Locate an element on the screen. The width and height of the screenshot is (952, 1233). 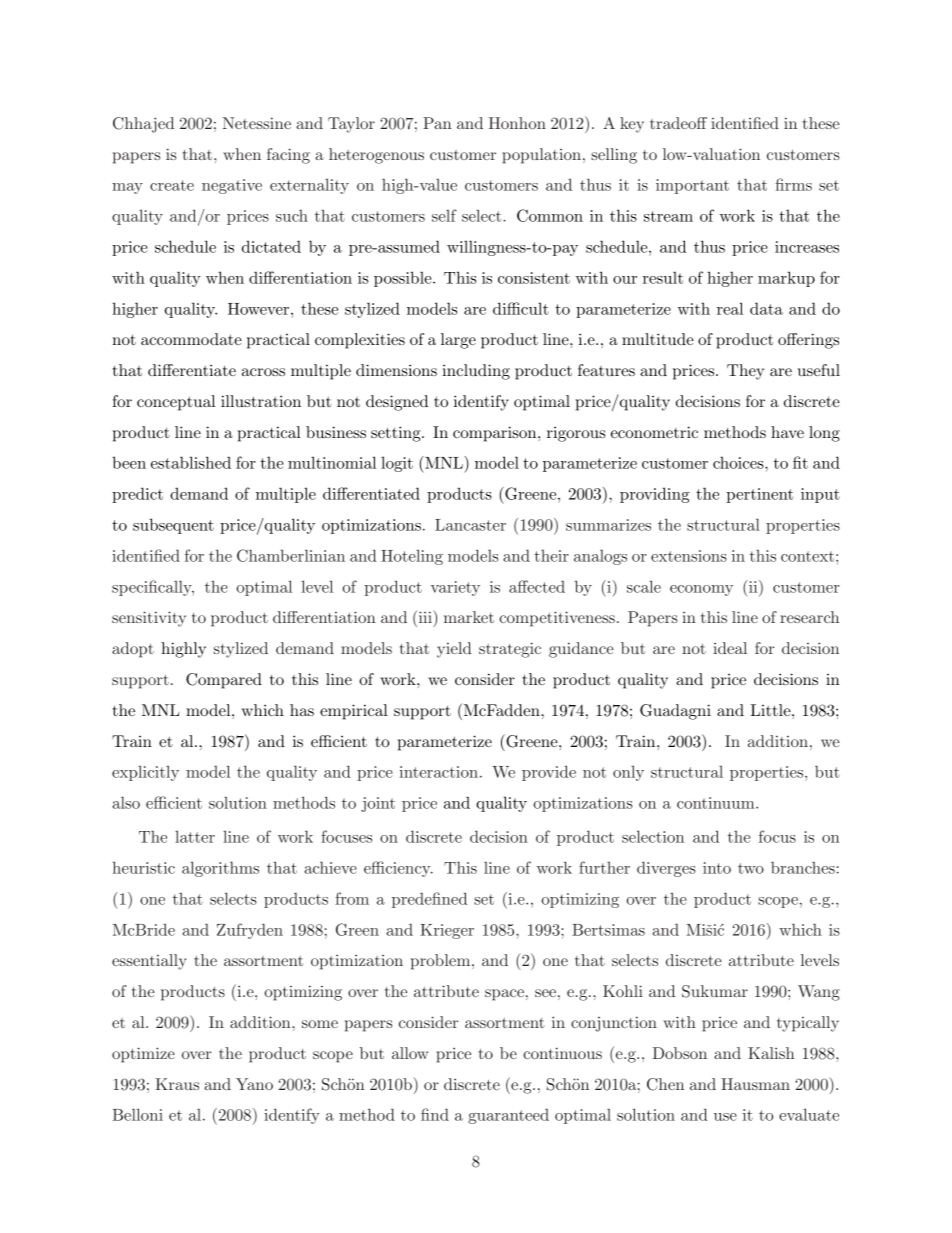
negative is located at coordinates (232, 186).
